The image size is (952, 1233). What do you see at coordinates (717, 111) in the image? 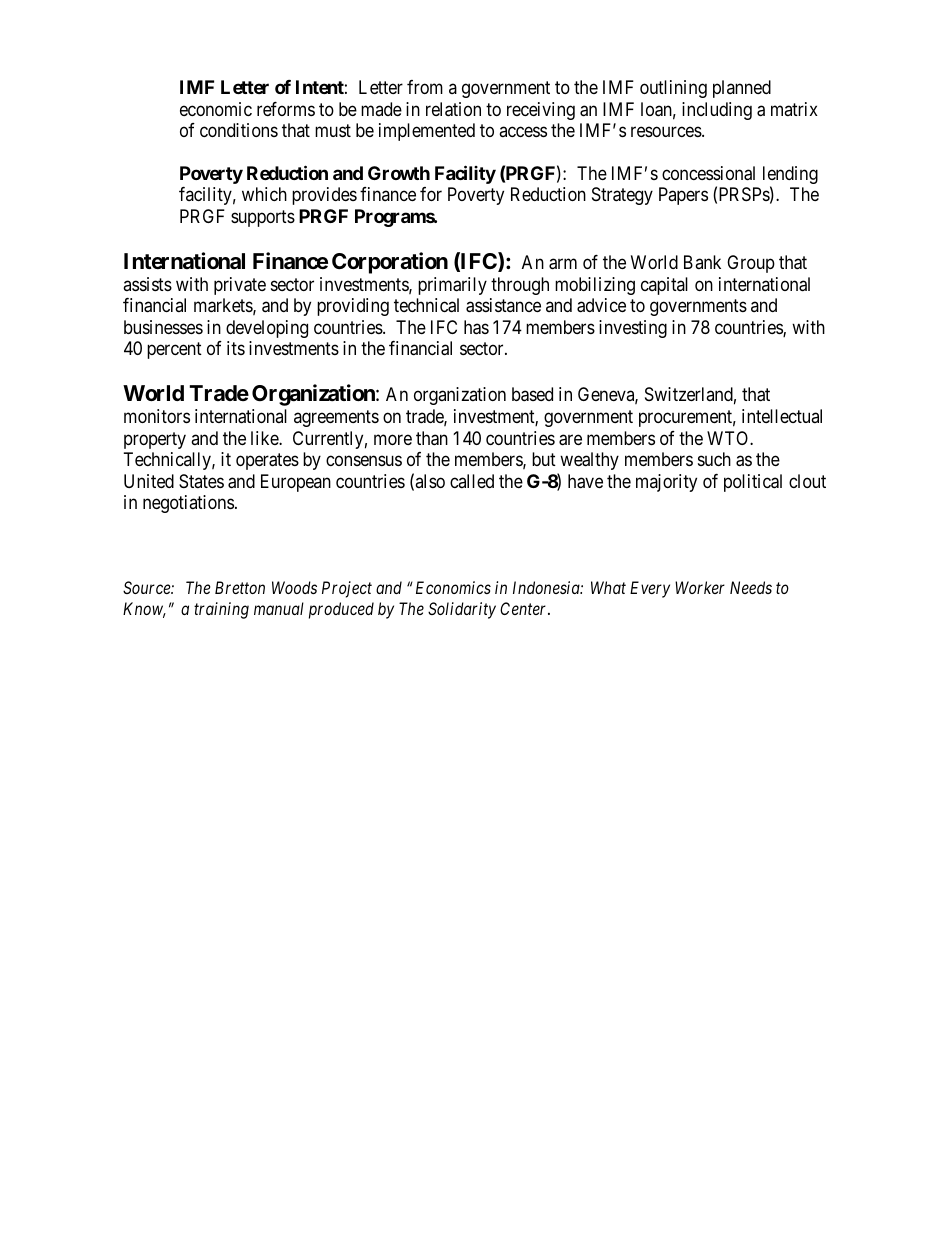
I see `including` at bounding box center [717, 111].
